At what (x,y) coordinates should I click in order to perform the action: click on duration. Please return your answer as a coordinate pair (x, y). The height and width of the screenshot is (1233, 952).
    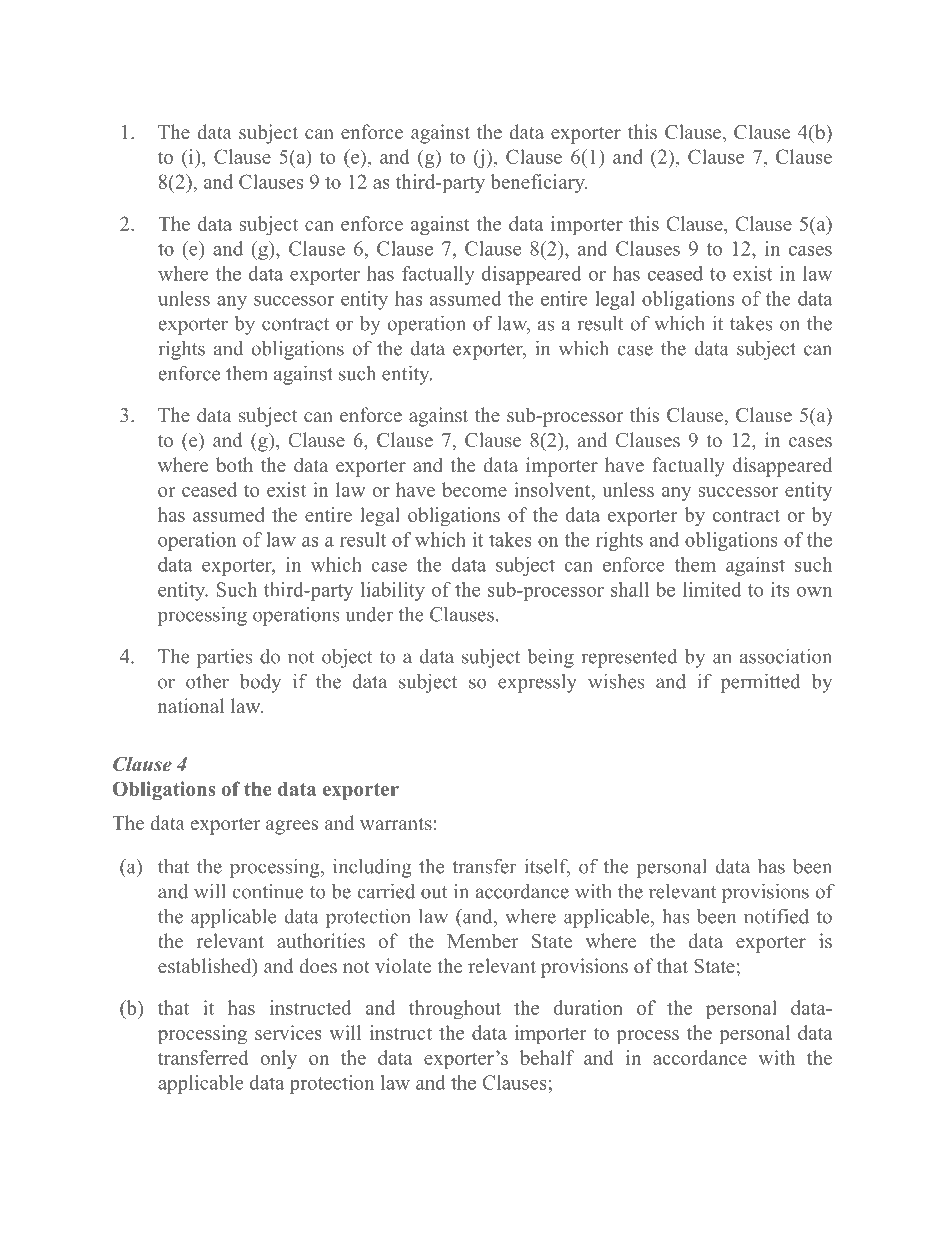
    Looking at the image, I should click on (588, 1007).
